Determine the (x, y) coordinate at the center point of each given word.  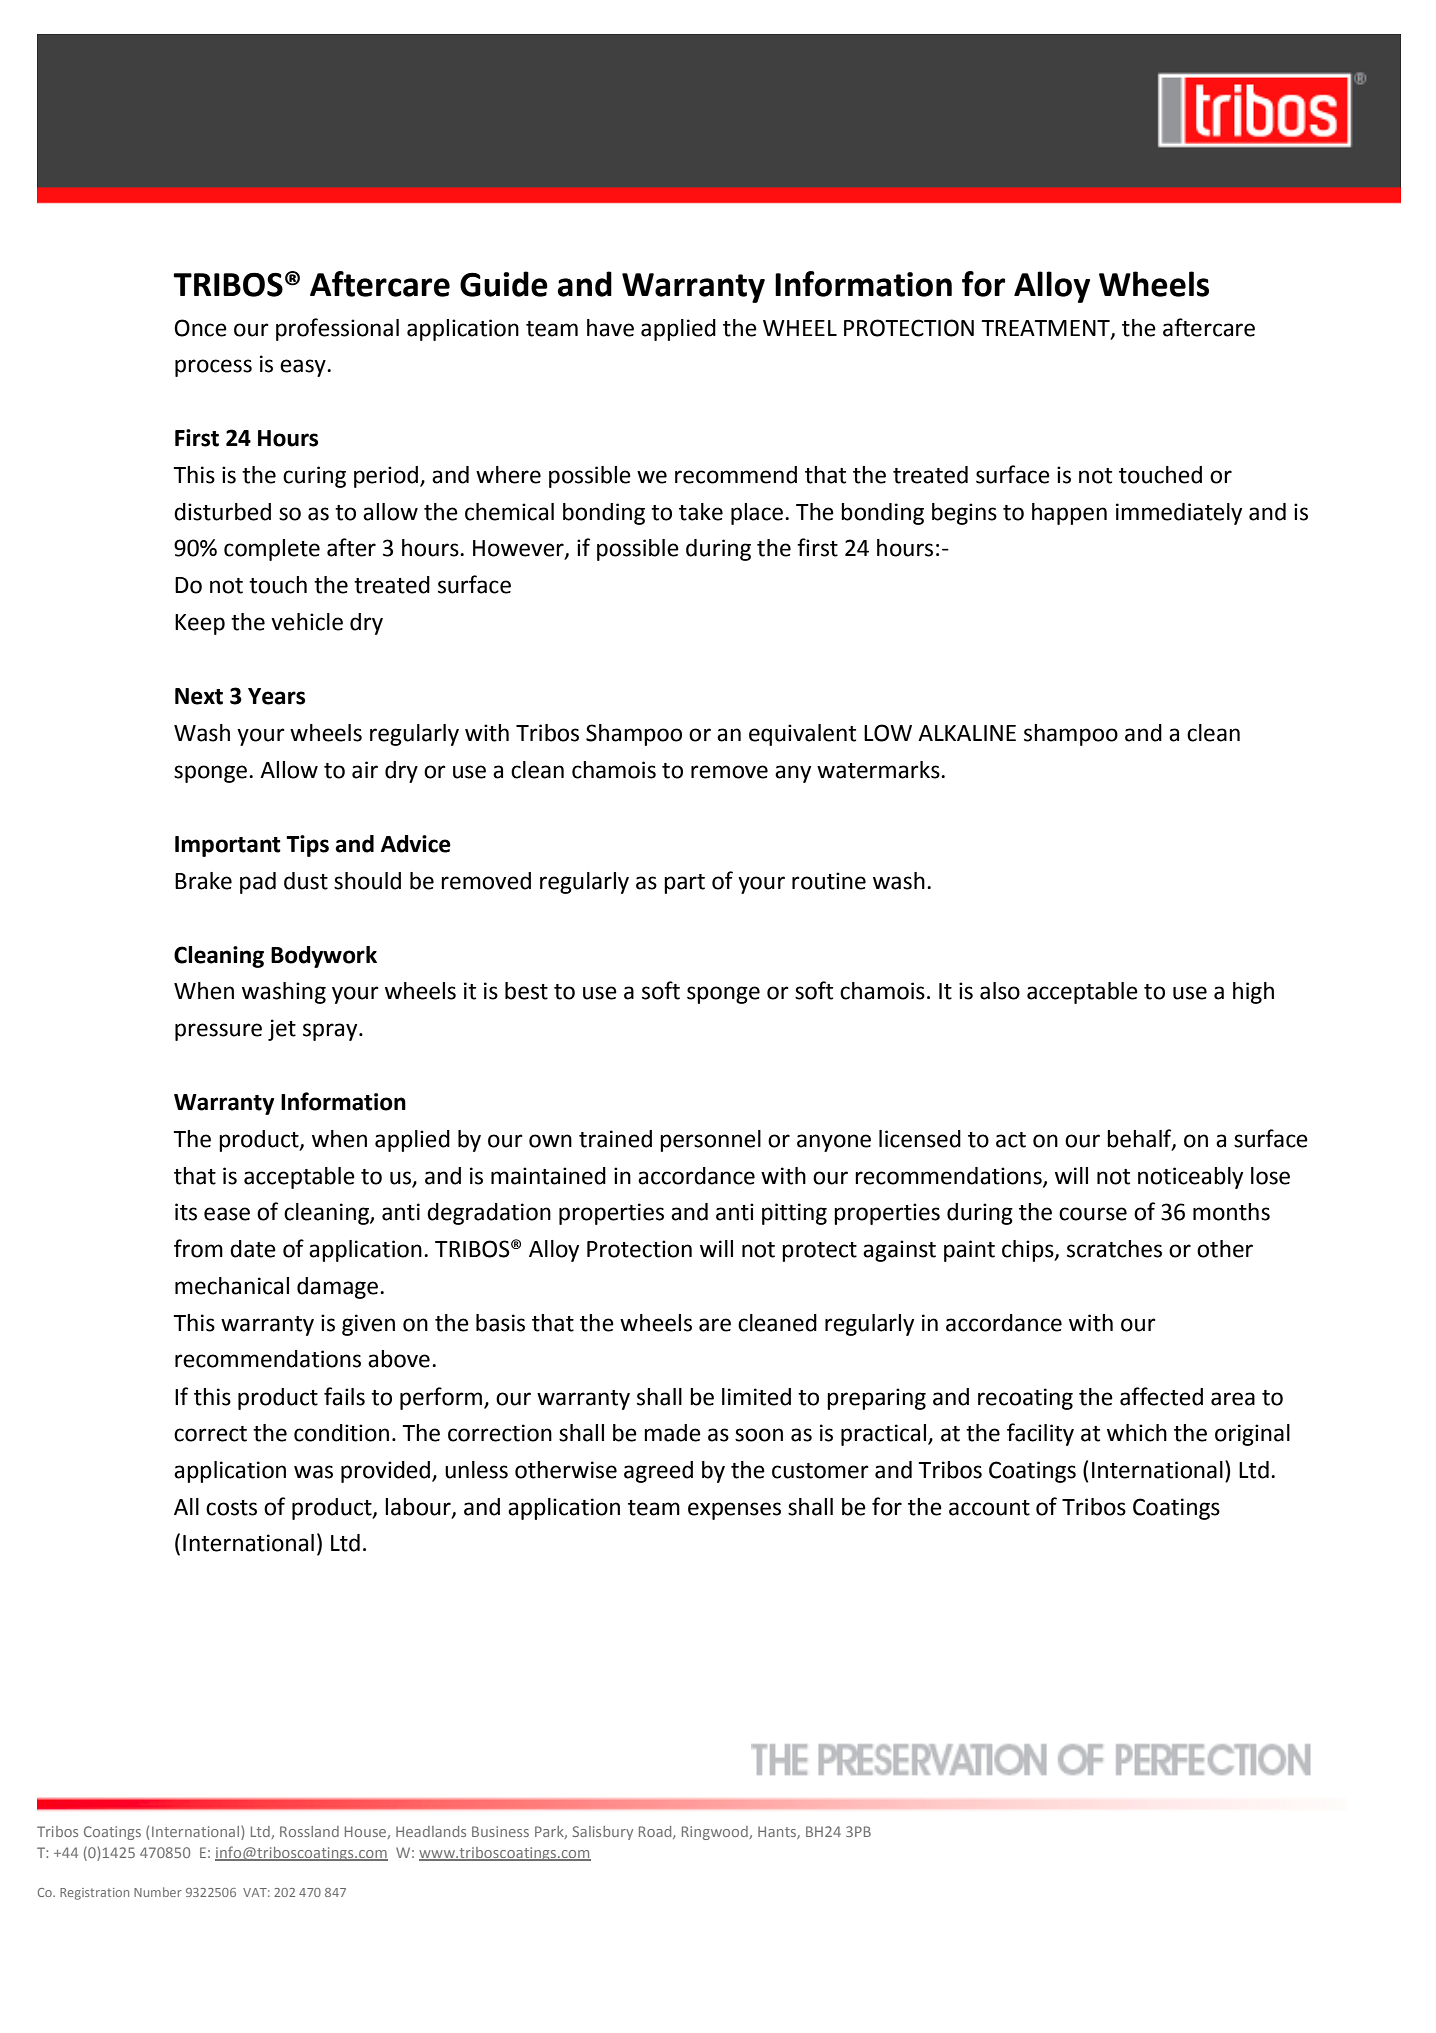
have (610, 328)
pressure (218, 1032)
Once (200, 328)
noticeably (1190, 1178)
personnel (710, 1141)
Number (158, 1892)
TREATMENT (1046, 329)
